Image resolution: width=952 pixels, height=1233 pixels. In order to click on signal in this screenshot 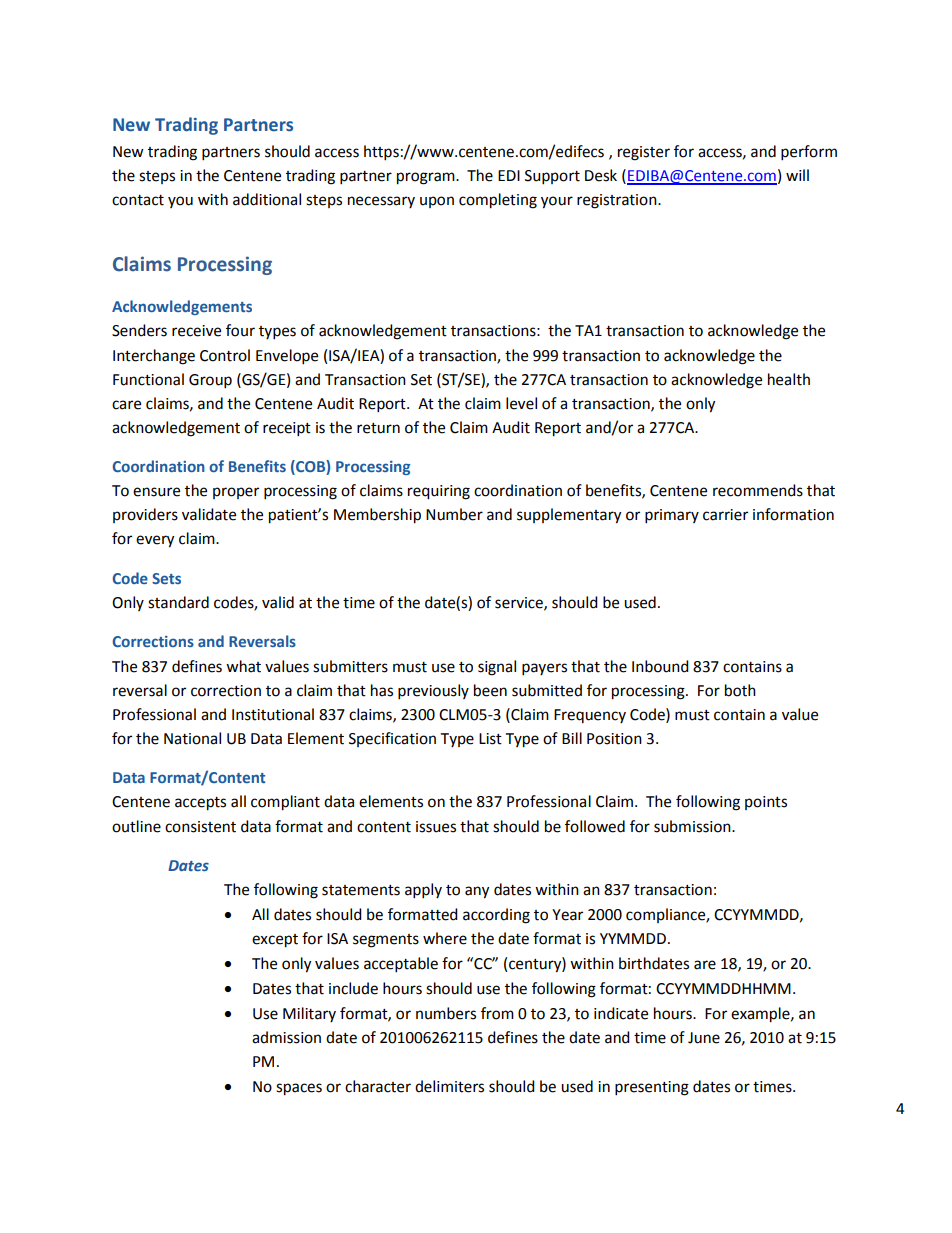, I will do `click(497, 668)`.
